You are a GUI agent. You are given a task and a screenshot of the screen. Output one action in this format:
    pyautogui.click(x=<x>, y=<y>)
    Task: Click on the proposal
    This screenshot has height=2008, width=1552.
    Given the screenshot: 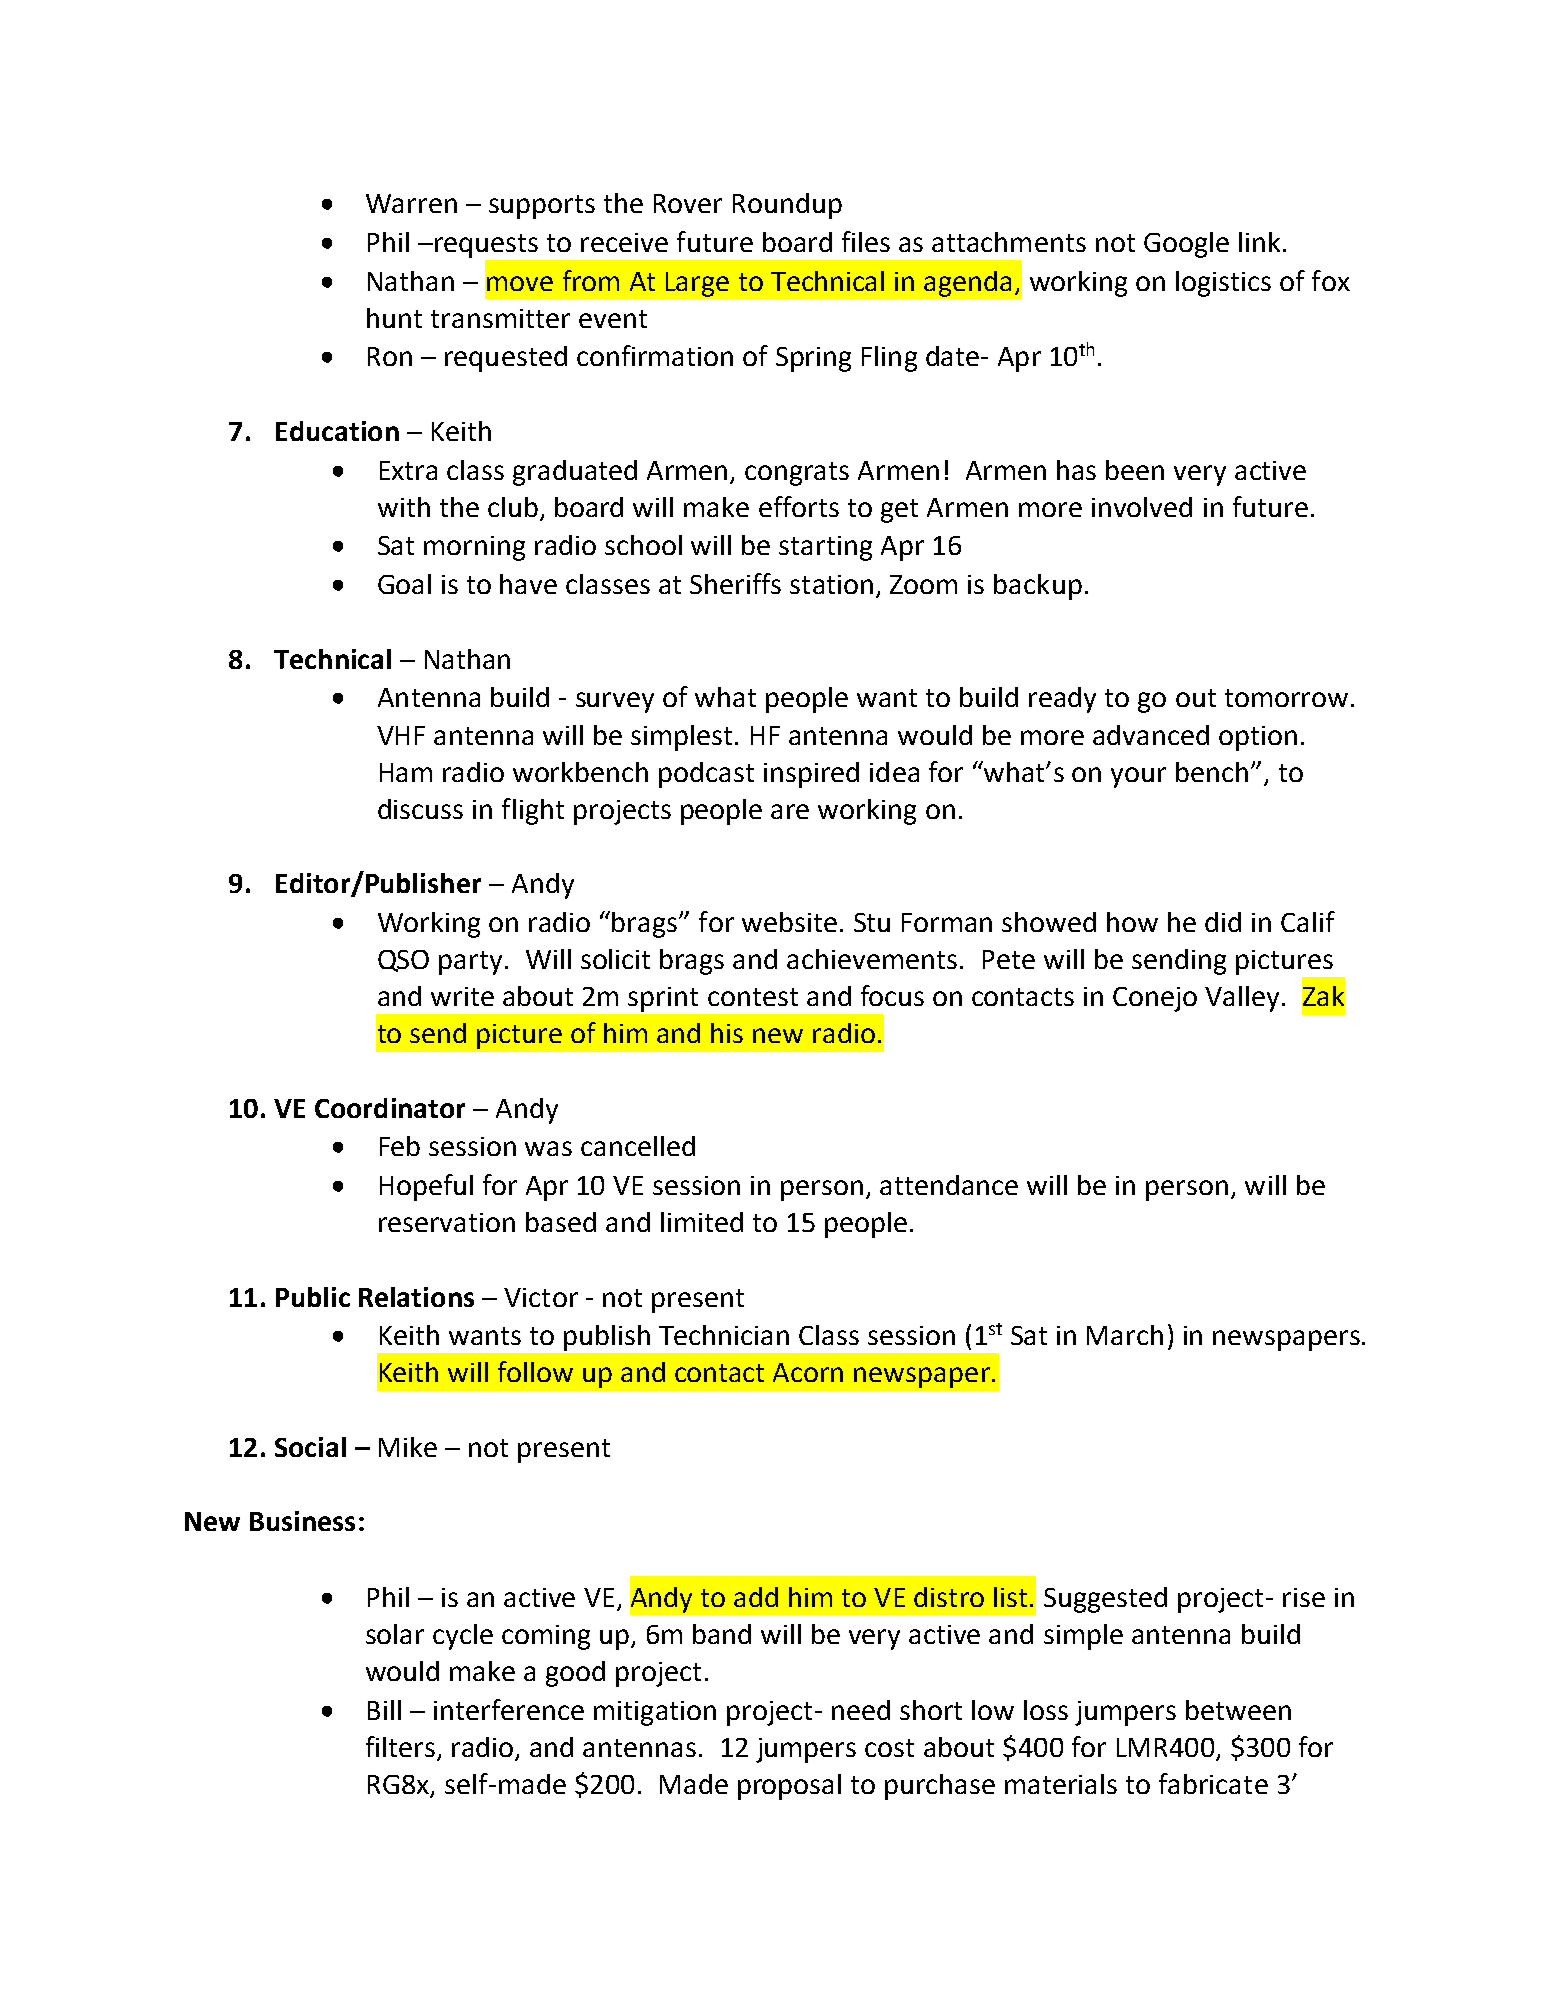 What is the action you would take?
    pyautogui.click(x=789, y=1787)
